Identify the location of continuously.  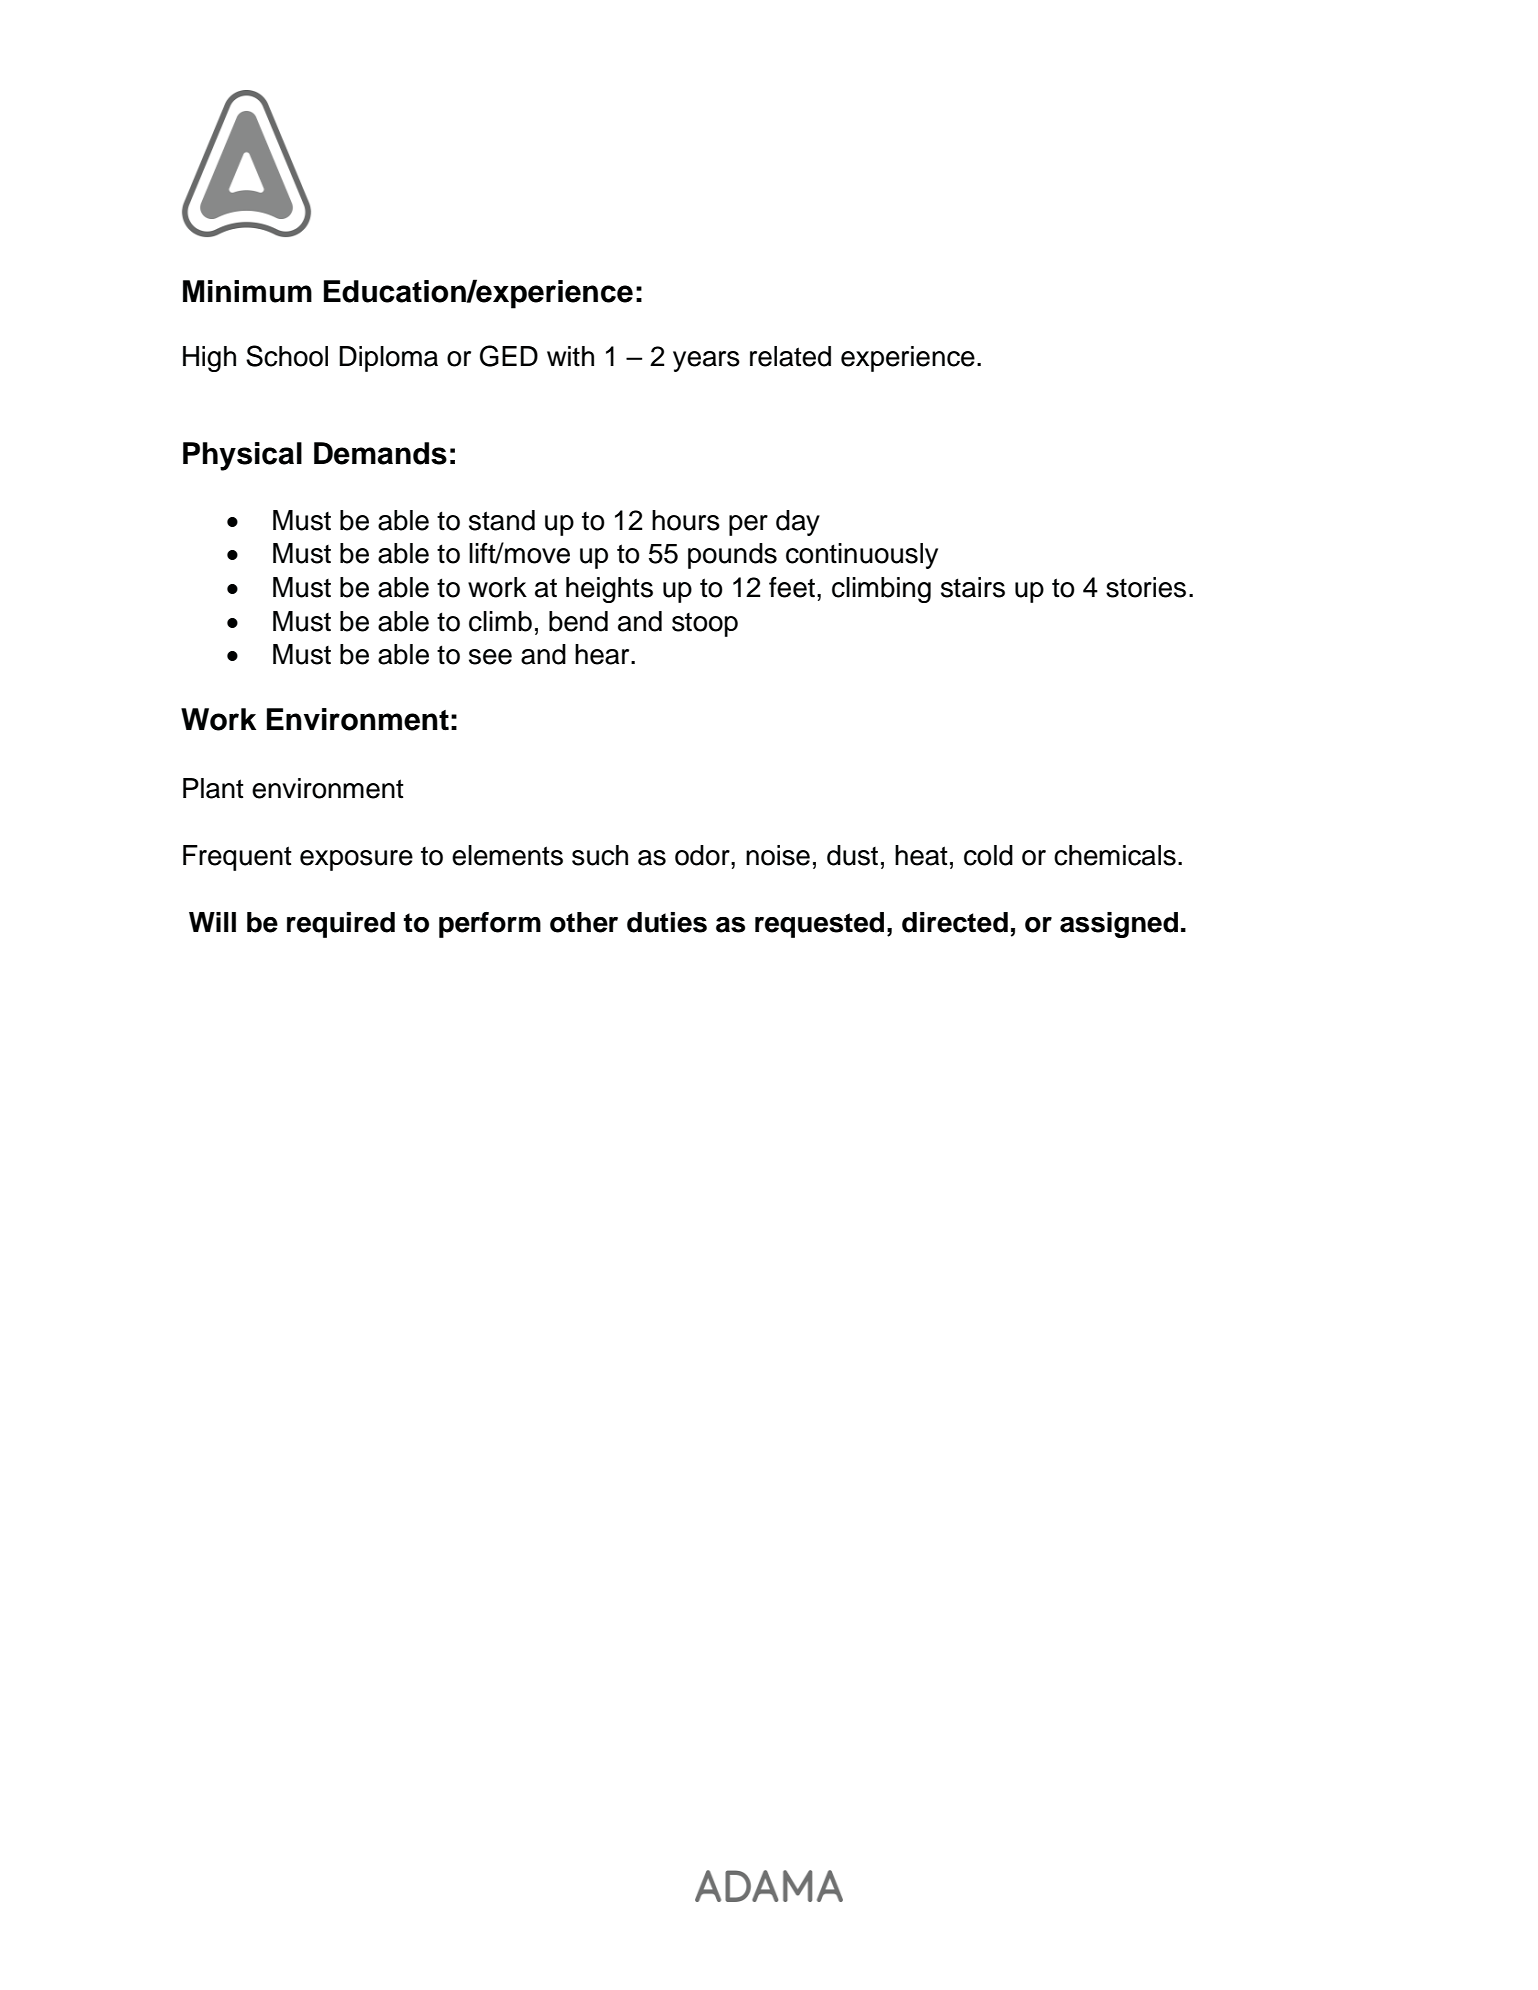
(862, 556).
